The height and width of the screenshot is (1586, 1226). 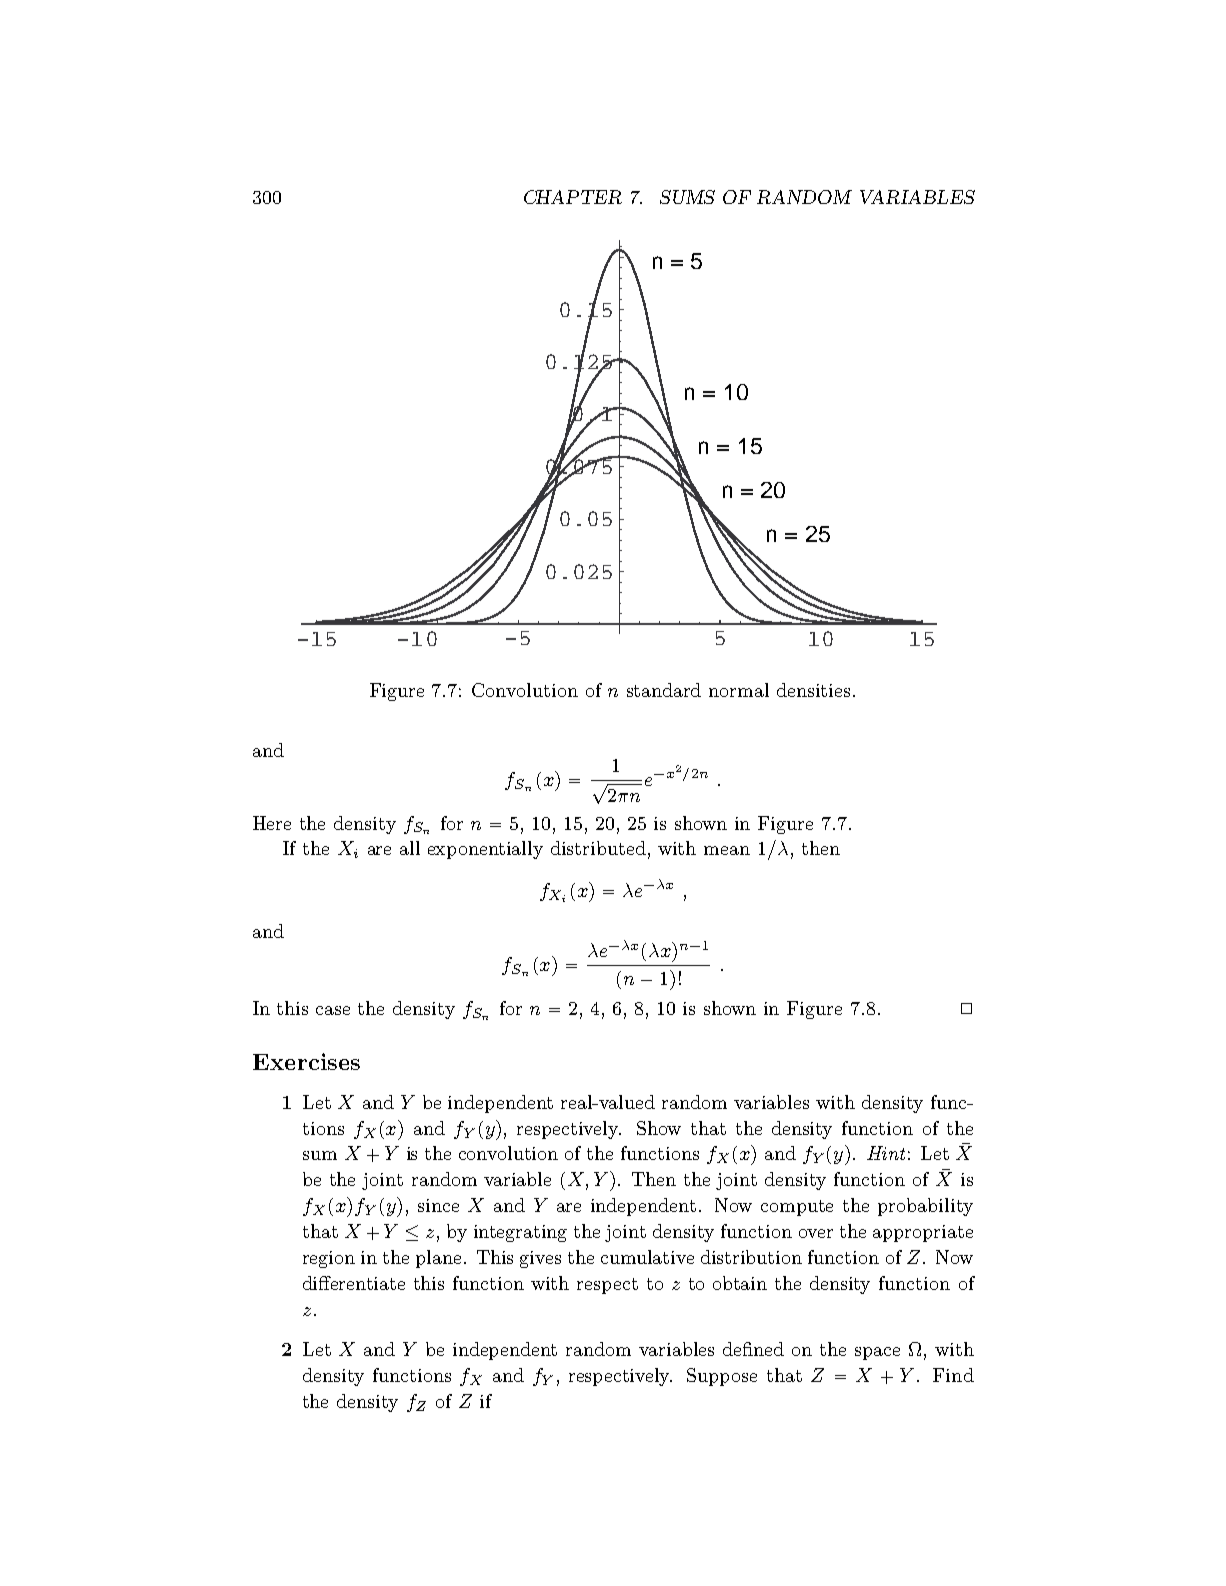 I want to click on SUMS, so click(x=687, y=197).
